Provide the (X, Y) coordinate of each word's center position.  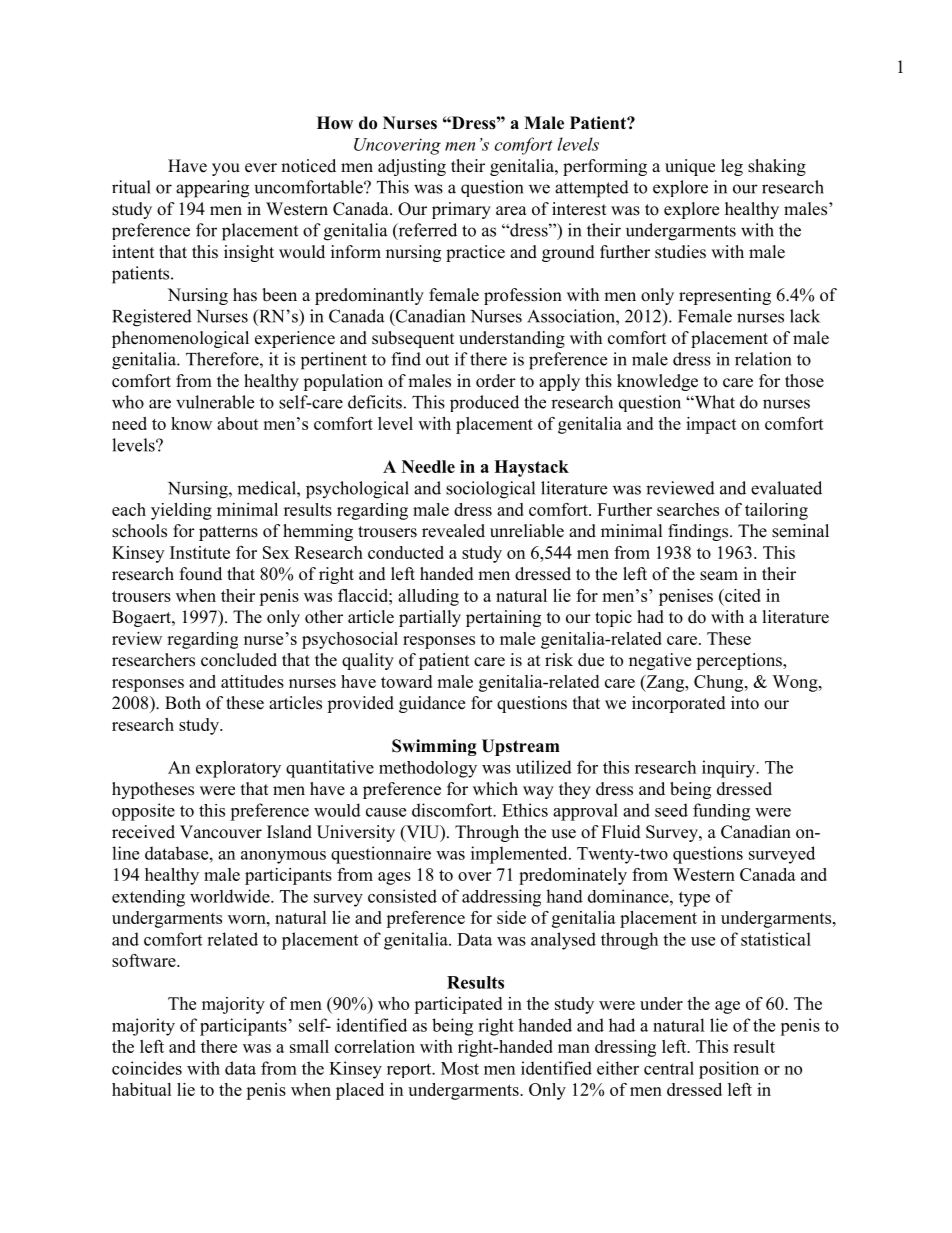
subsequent (413, 339)
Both (183, 703)
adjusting (412, 167)
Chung (720, 683)
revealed (453, 531)
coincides (147, 1068)
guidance (432, 704)
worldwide (231, 896)
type (694, 899)
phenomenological (180, 339)
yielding (181, 511)
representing (725, 296)
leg (732, 167)
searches (688, 509)
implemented (520, 855)
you (226, 169)
